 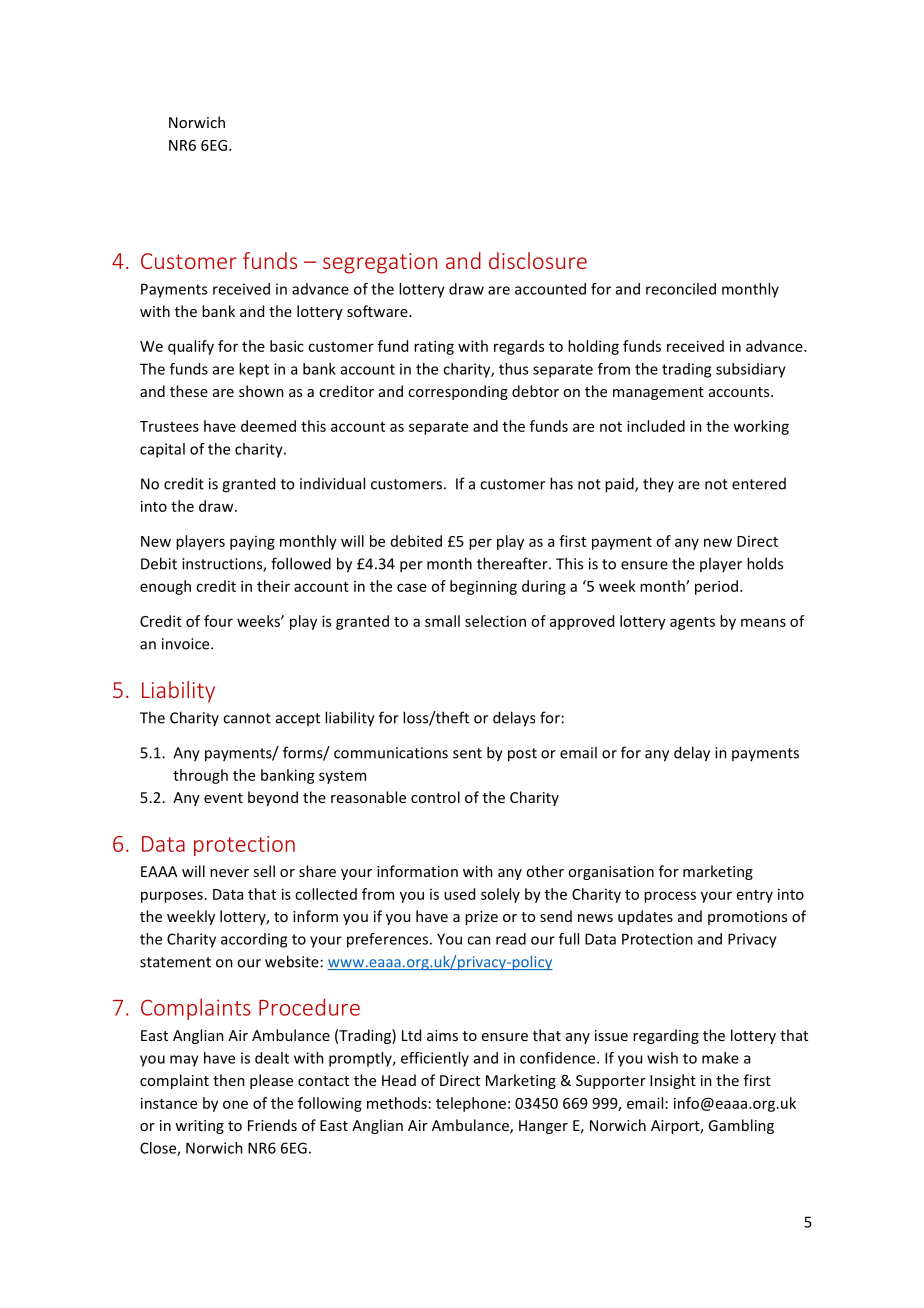 What do you see at coordinates (191, 347) in the screenshot?
I see `qualify` at bounding box center [191, 347].
